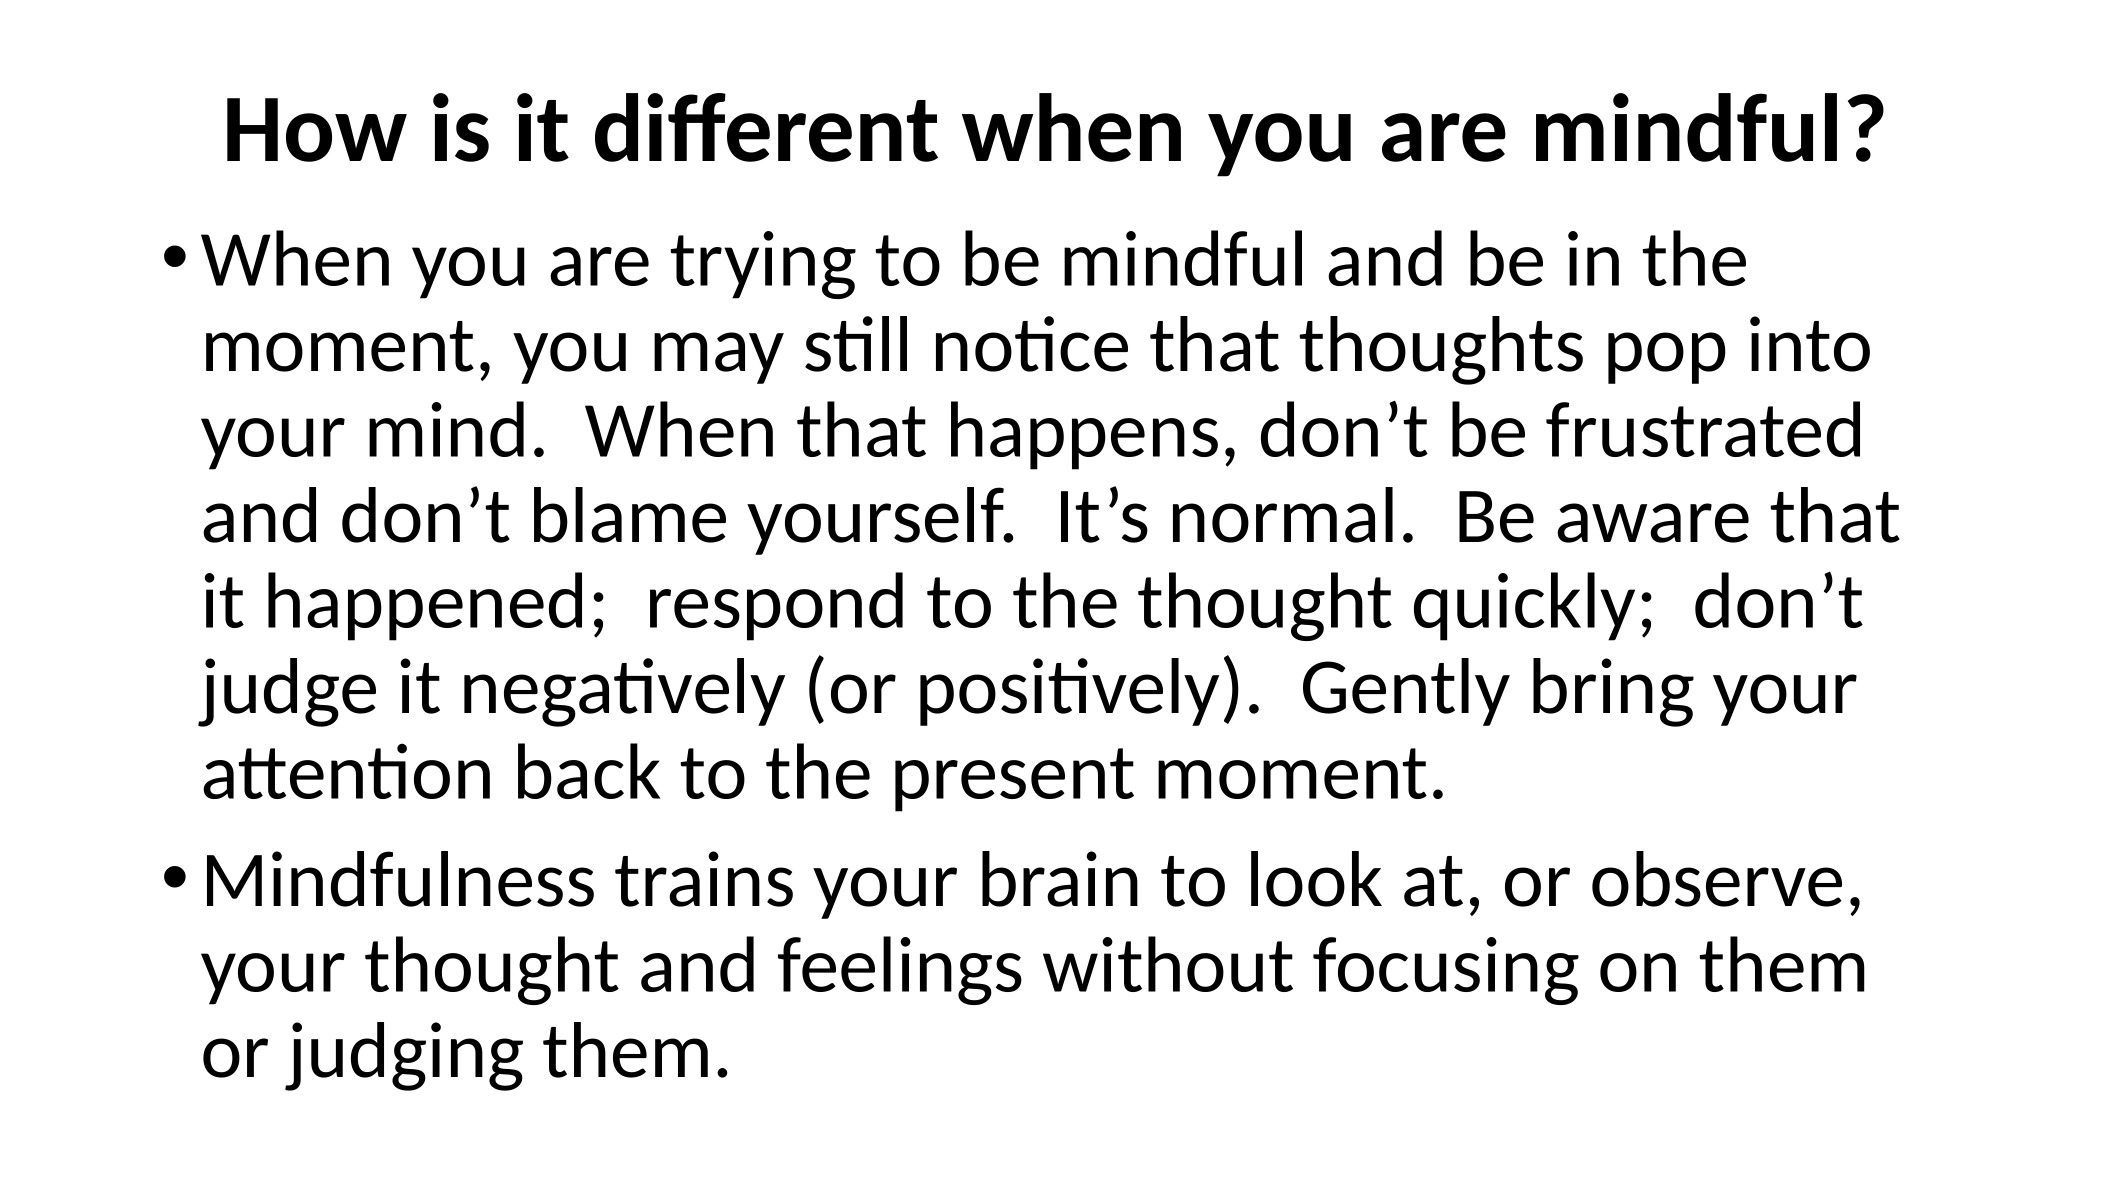 This image has width=2112, height=1188. Describe the element at coordinates (1810, 344) in the image. I see `into` at that location.
